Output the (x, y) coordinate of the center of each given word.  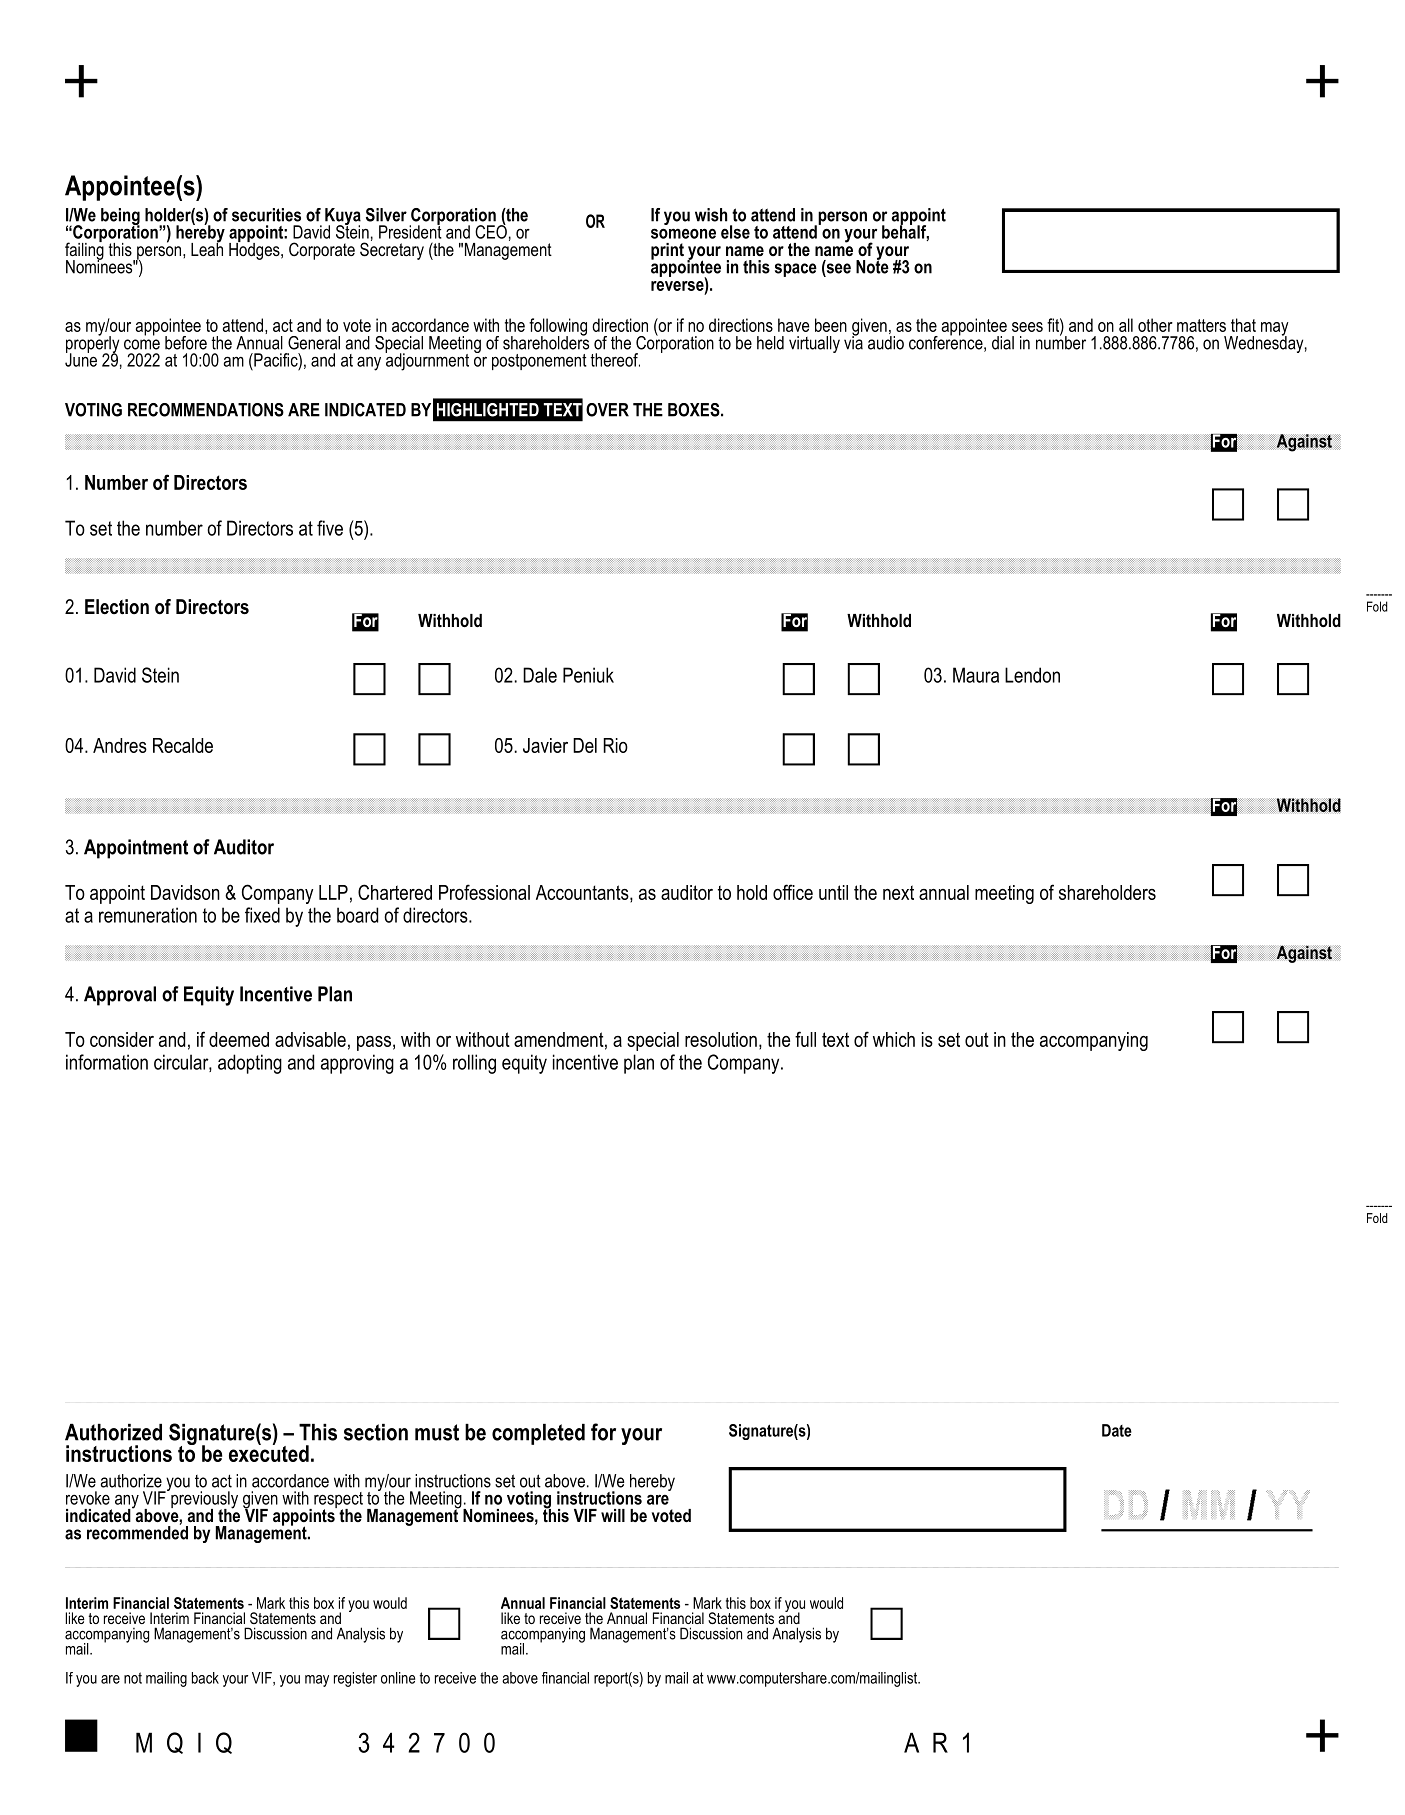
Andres (120, 745)
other (1155, 325)
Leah (207, 248)
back (205, 1678)
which (894, 1039)
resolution (721, 1039)
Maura (976, 675)
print (667, 251)
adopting (250, 1064)
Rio (615, 745)
